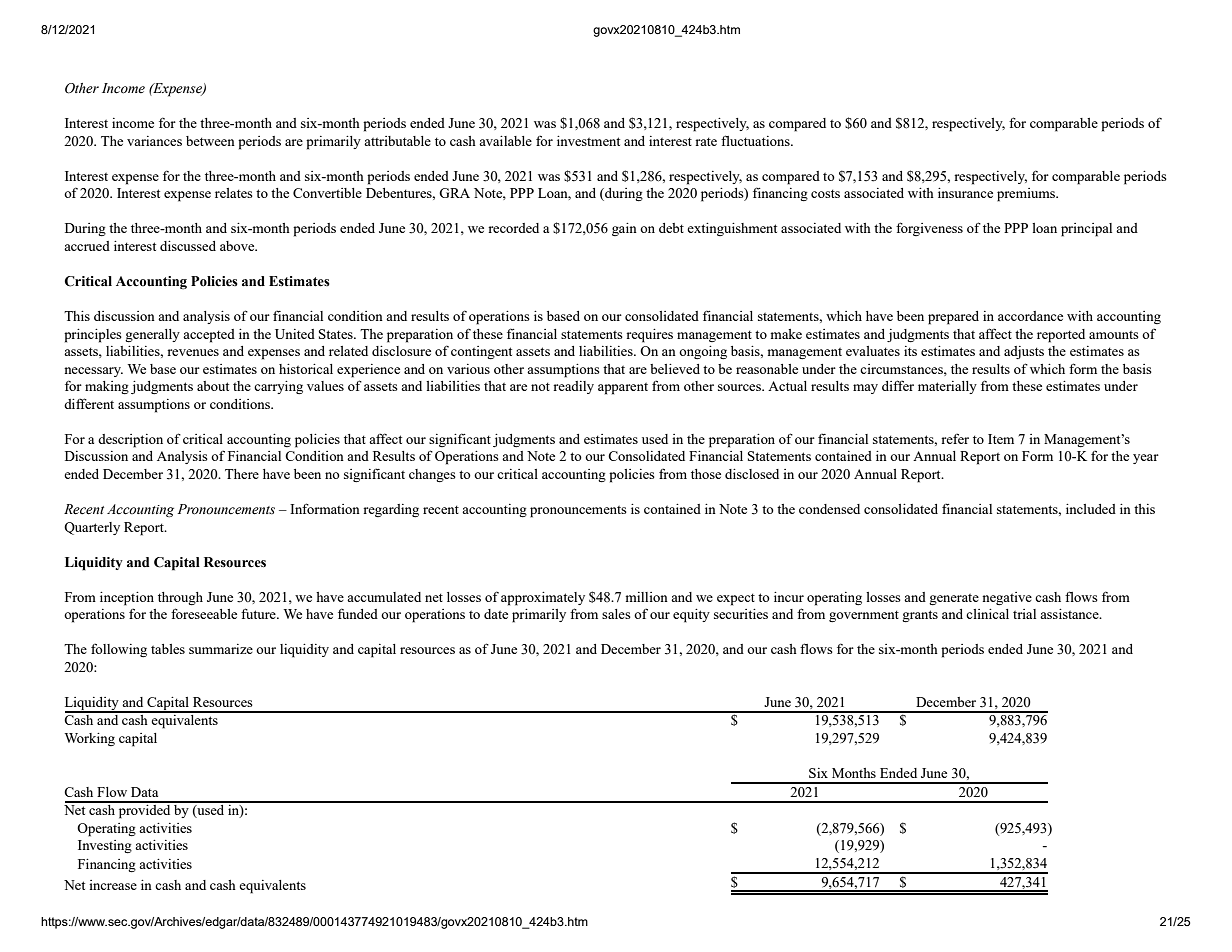  I want to click on Item, so click(1001, 439).
